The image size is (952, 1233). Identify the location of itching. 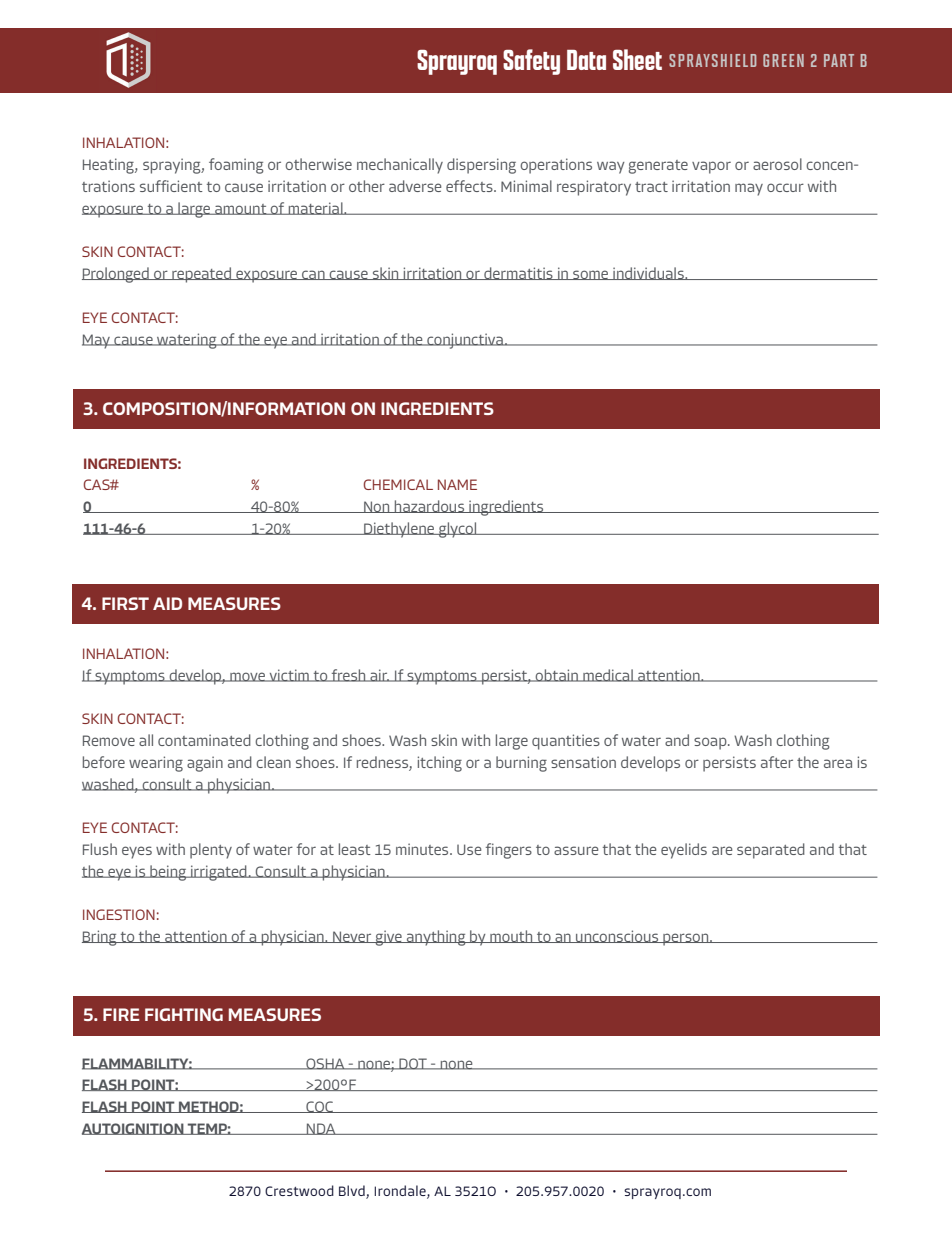
(440, 764).
